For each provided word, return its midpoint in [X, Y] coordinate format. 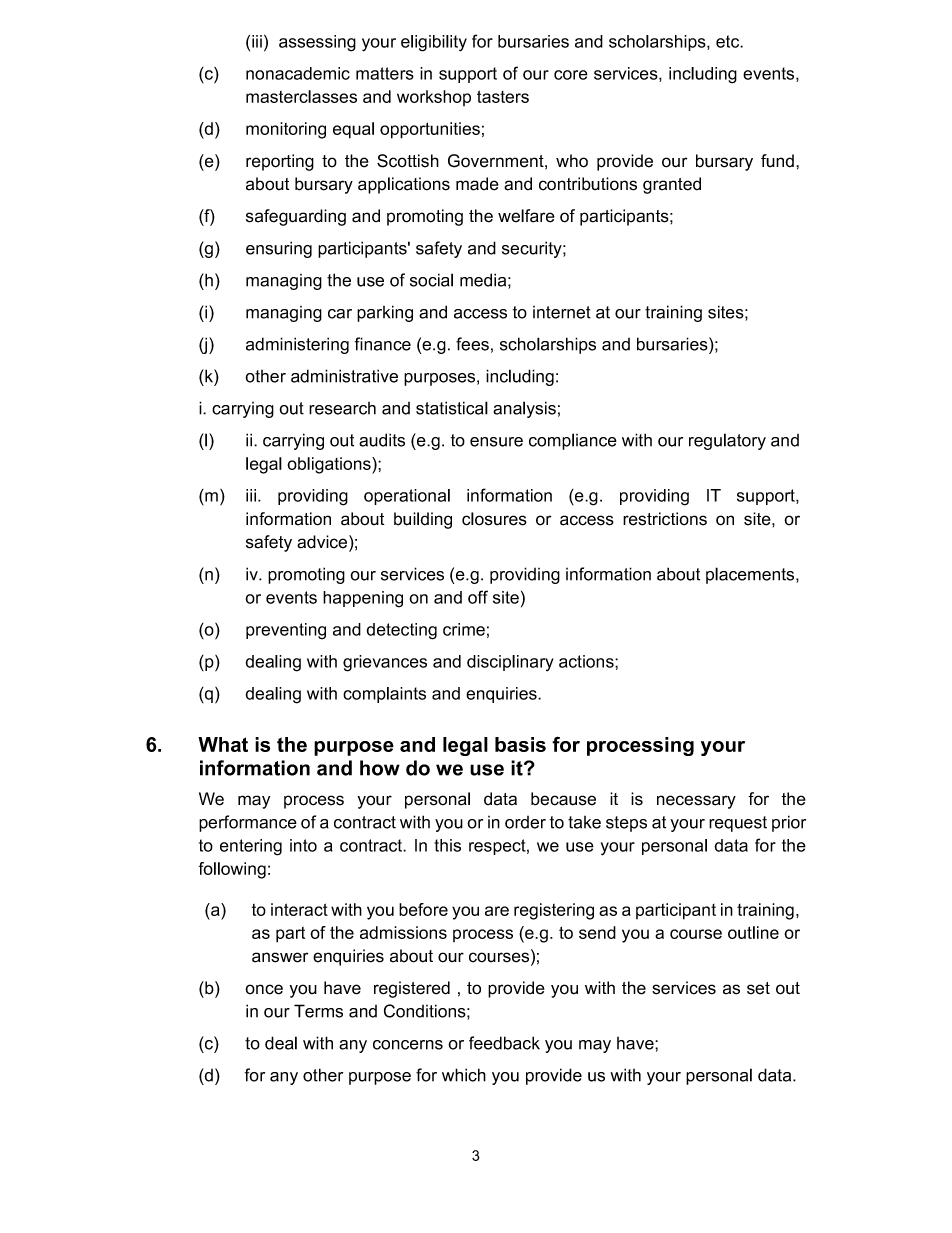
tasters [503, 96]
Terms [318, 1011]
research [342, 408]
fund [777, 161]
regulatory [727, 441]
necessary [696, 802]
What [223, 744]
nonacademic [298, 73]
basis [520, 744]
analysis [524, 409]
